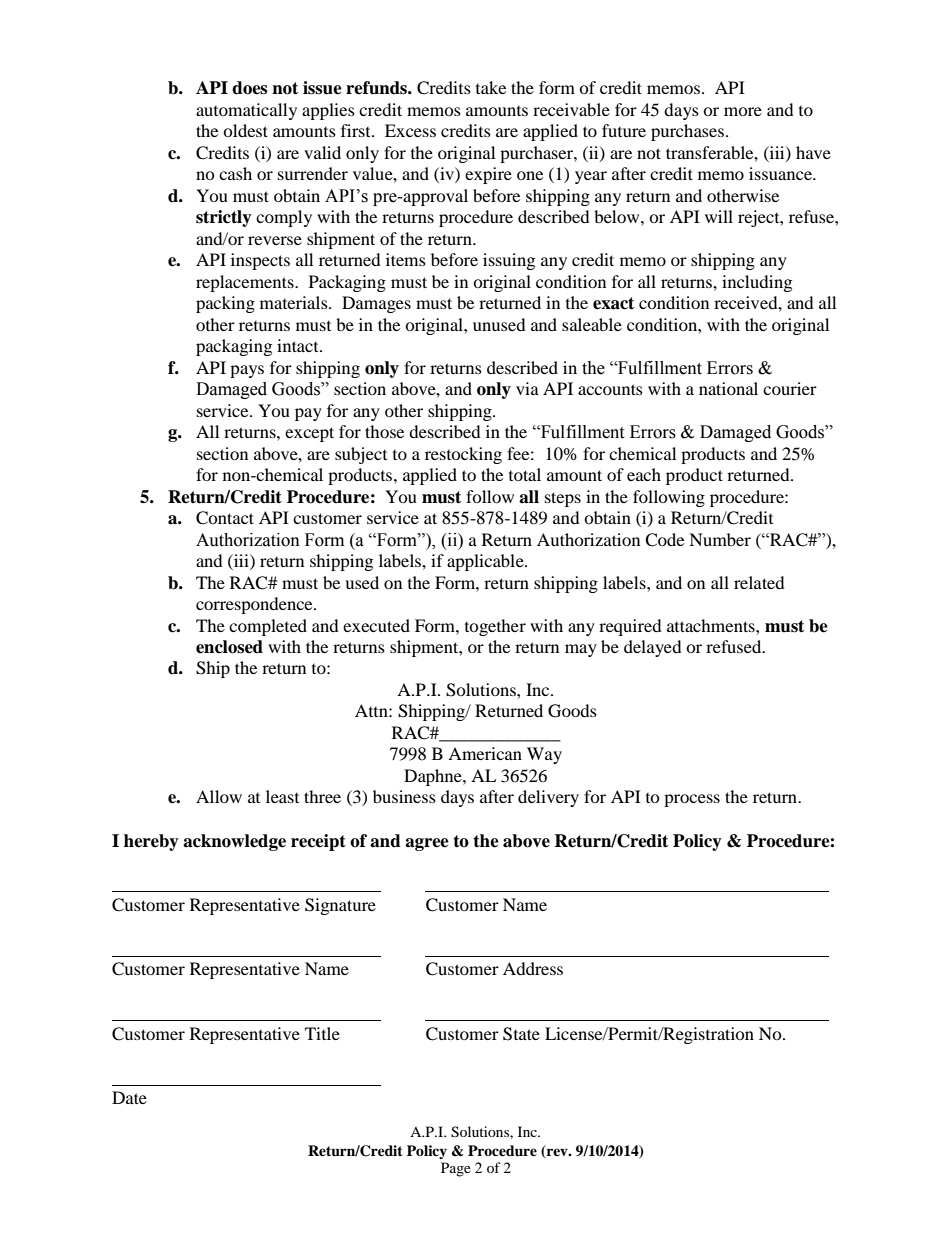 This document has width=952, height=1233. Describe the element at coordinates (427, 844) in the document. I see `agree` at that location.
